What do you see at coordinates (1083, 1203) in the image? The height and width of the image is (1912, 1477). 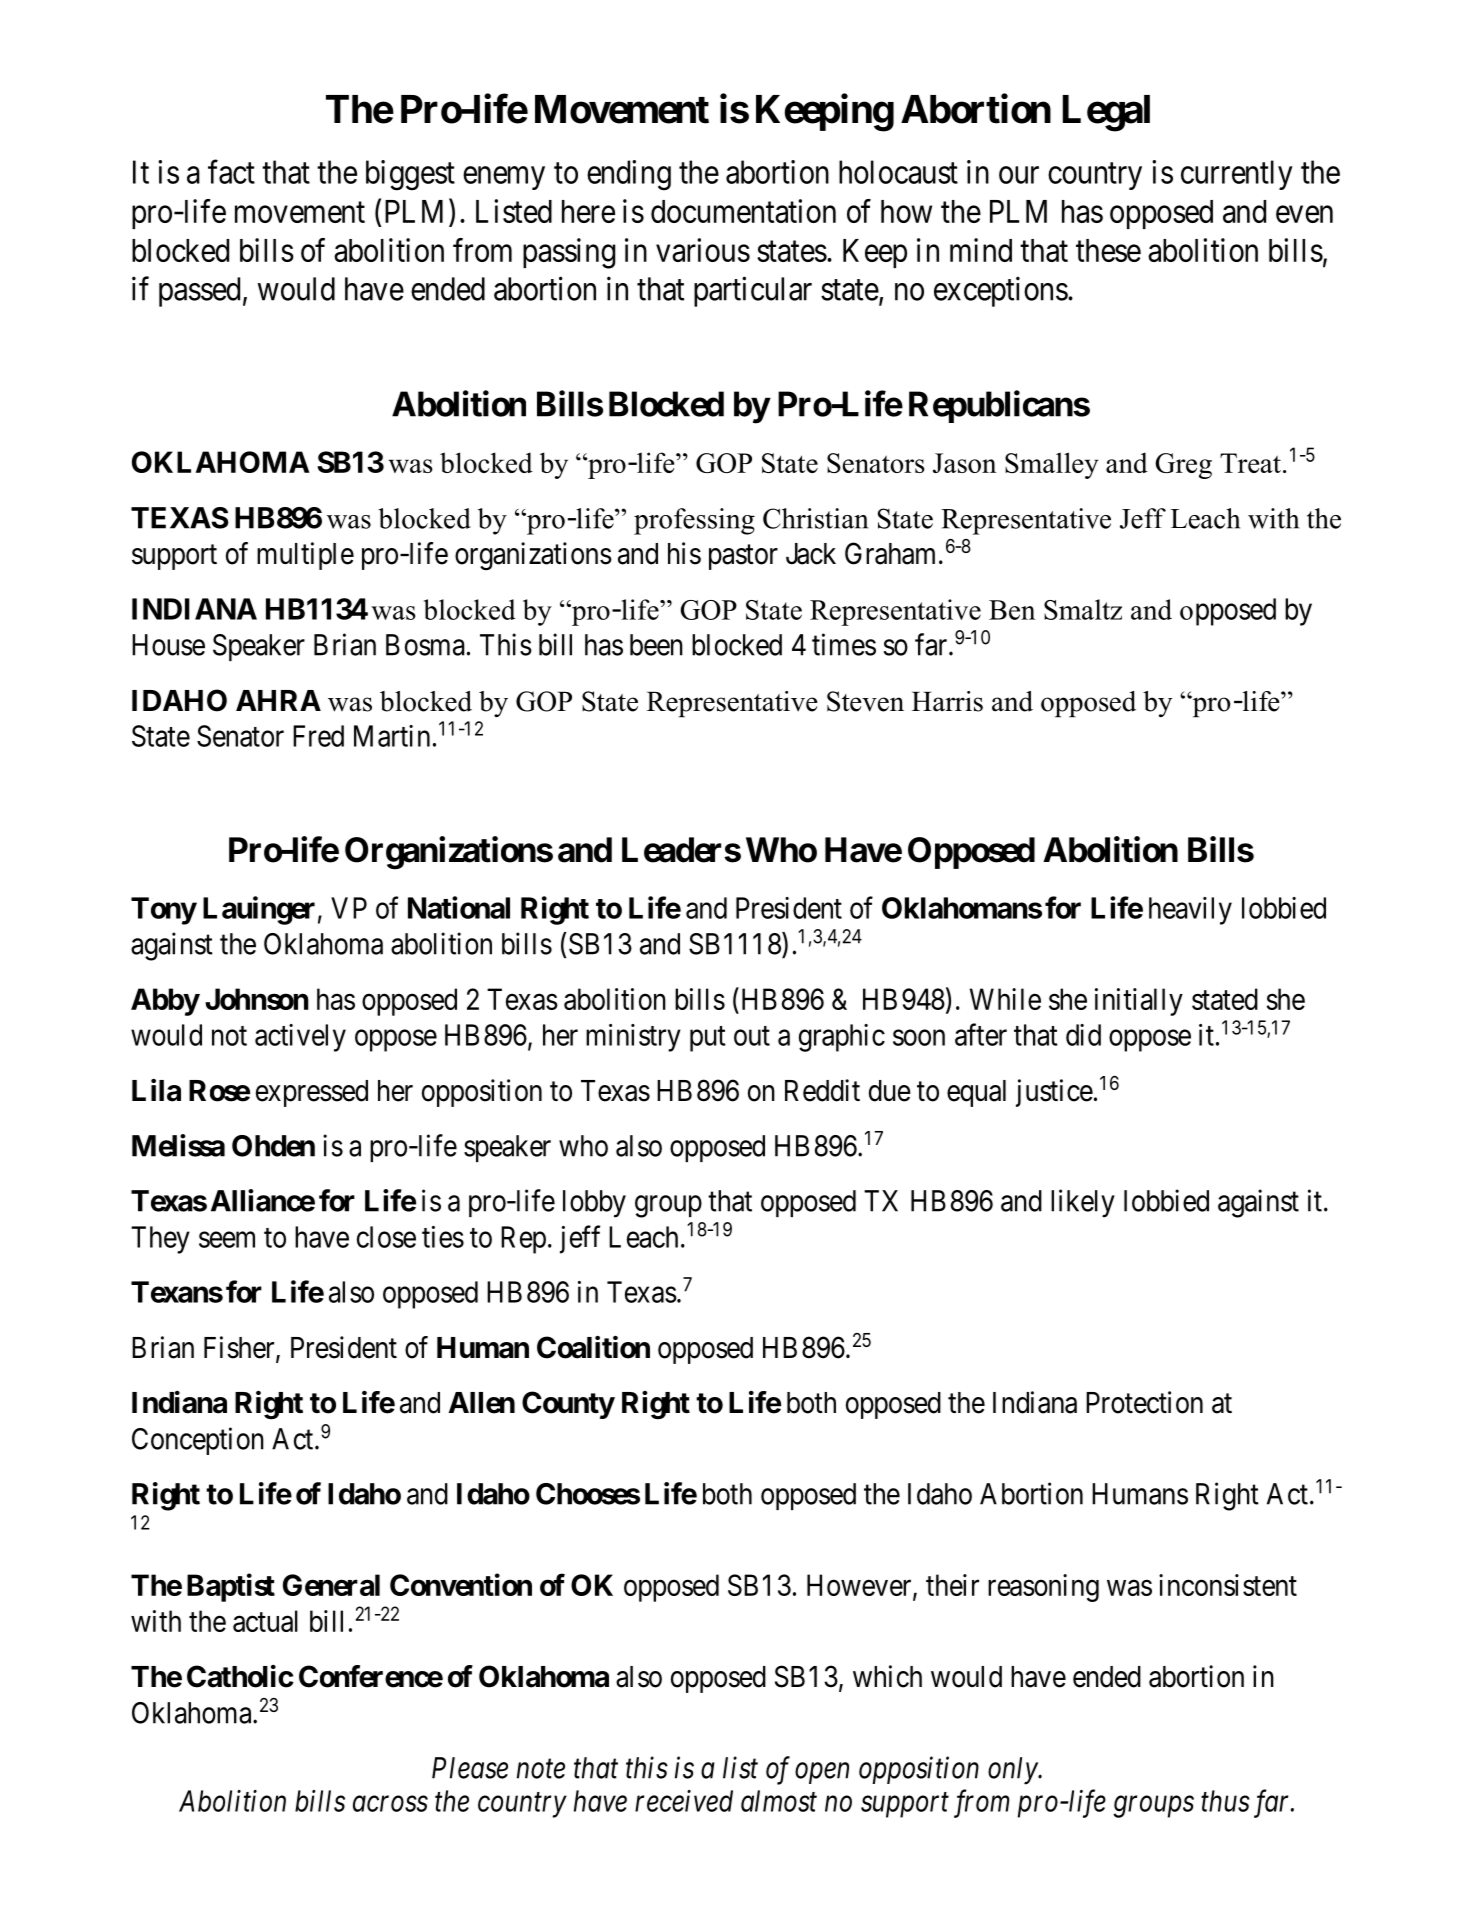 I see `likely` at bounding box center [1083, 1203].
